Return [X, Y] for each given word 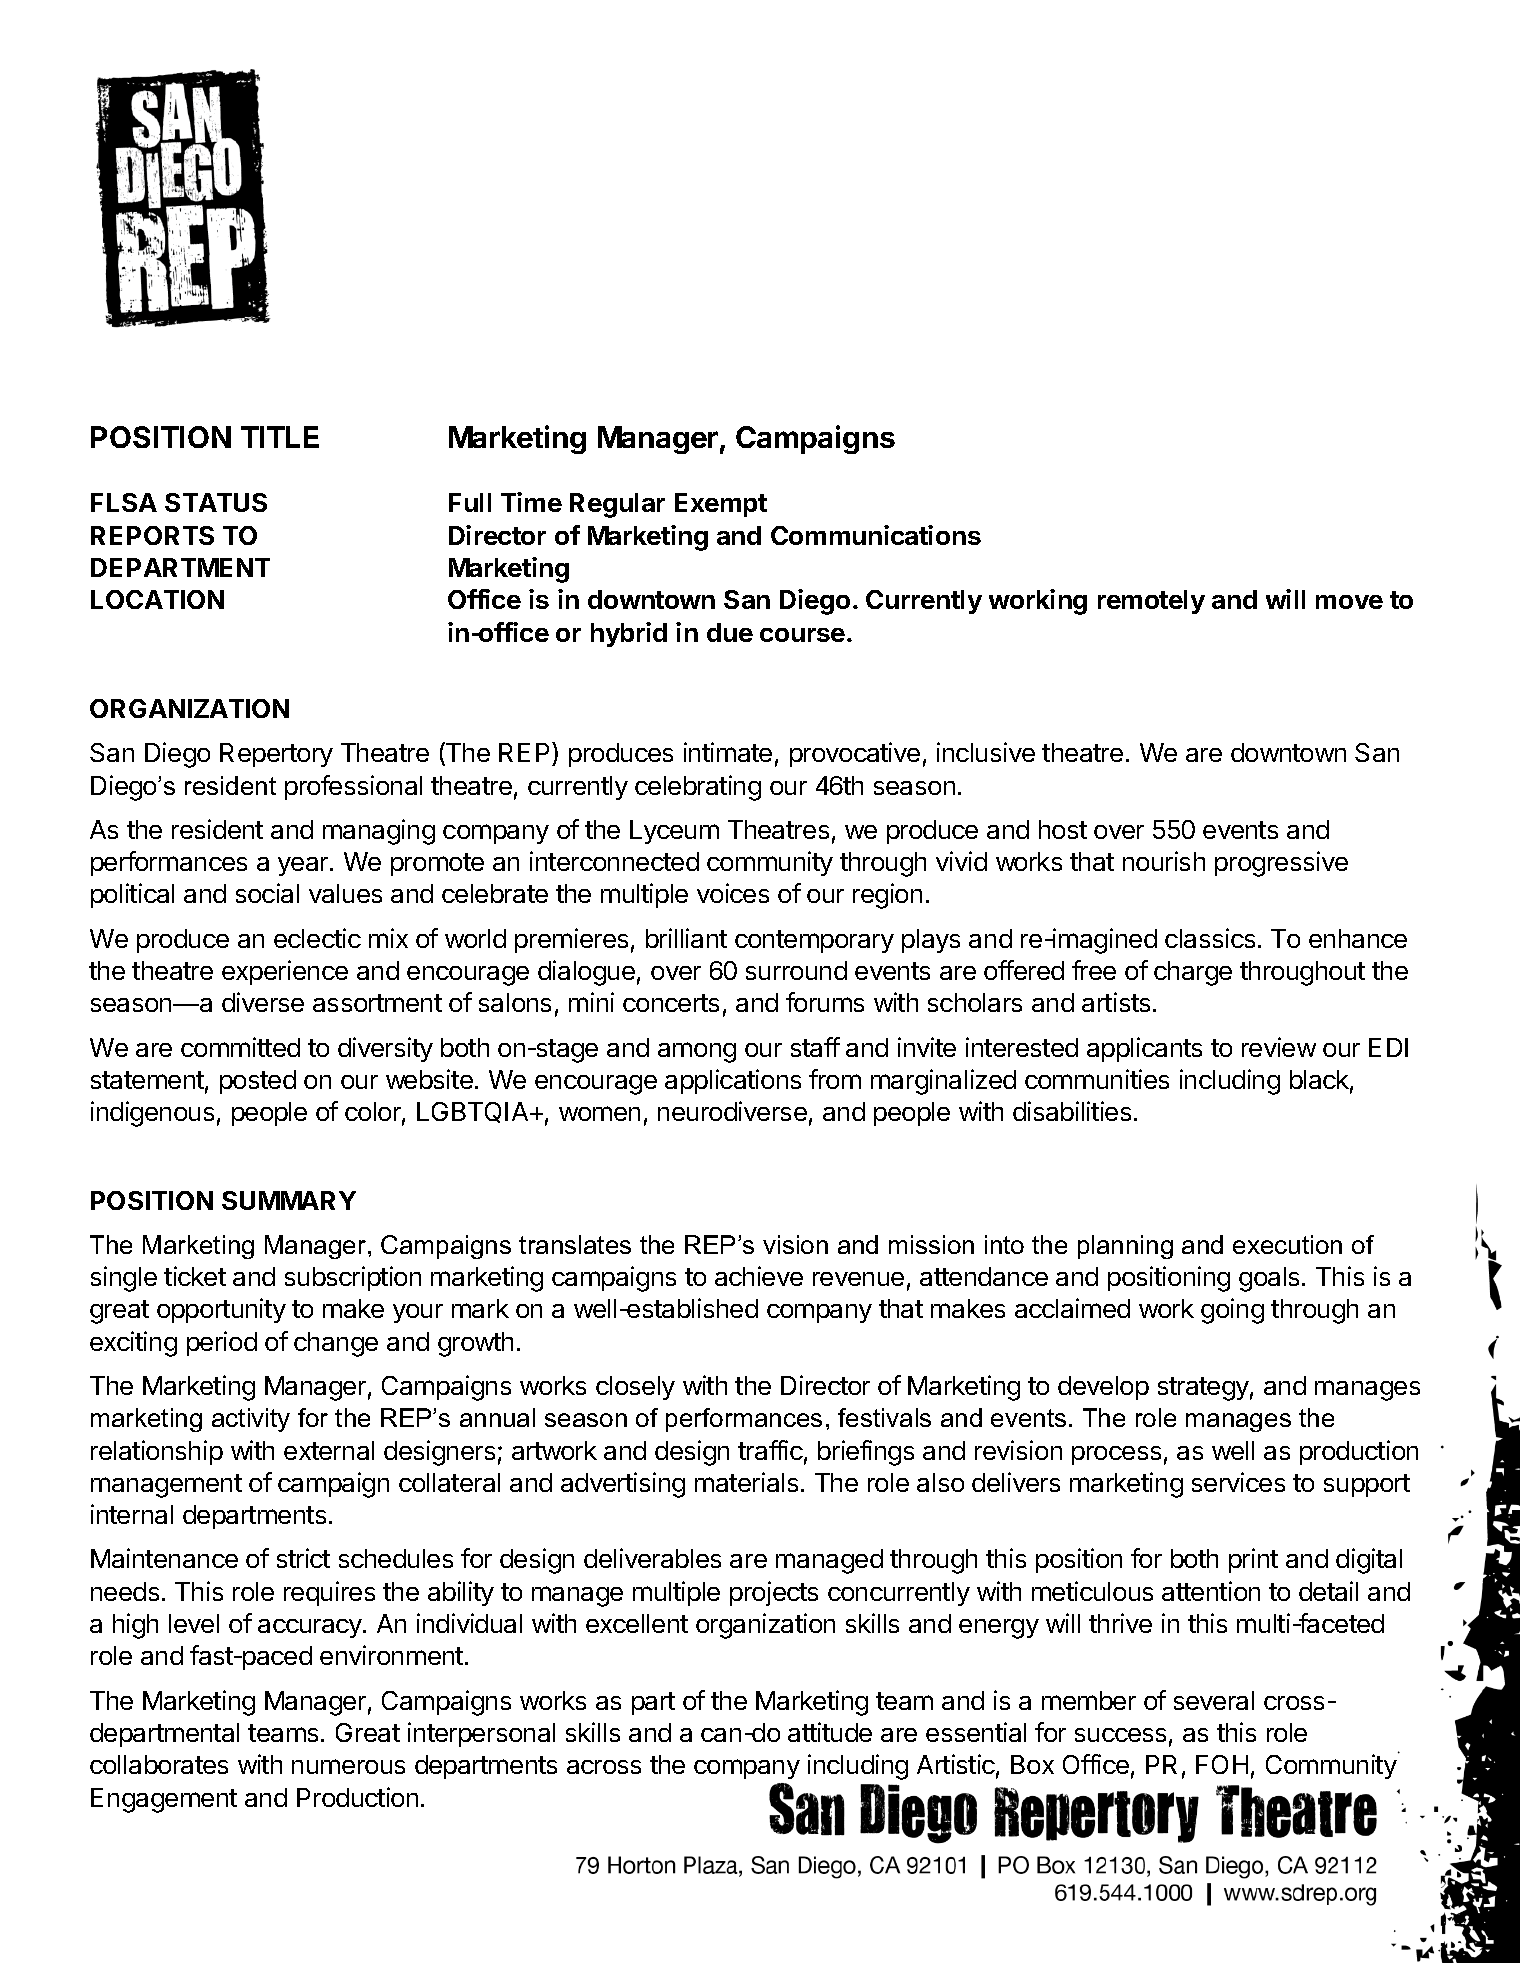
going [1232, 1311]
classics [1210, 938]
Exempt [721, 505]
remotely [1151, 602]
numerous [348, 1766]
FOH [1222, 1764]
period [222, 1343]
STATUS [216, 502]
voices [733, 893]
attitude [830, 1732]
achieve [759, 1276]
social [267, 893]
